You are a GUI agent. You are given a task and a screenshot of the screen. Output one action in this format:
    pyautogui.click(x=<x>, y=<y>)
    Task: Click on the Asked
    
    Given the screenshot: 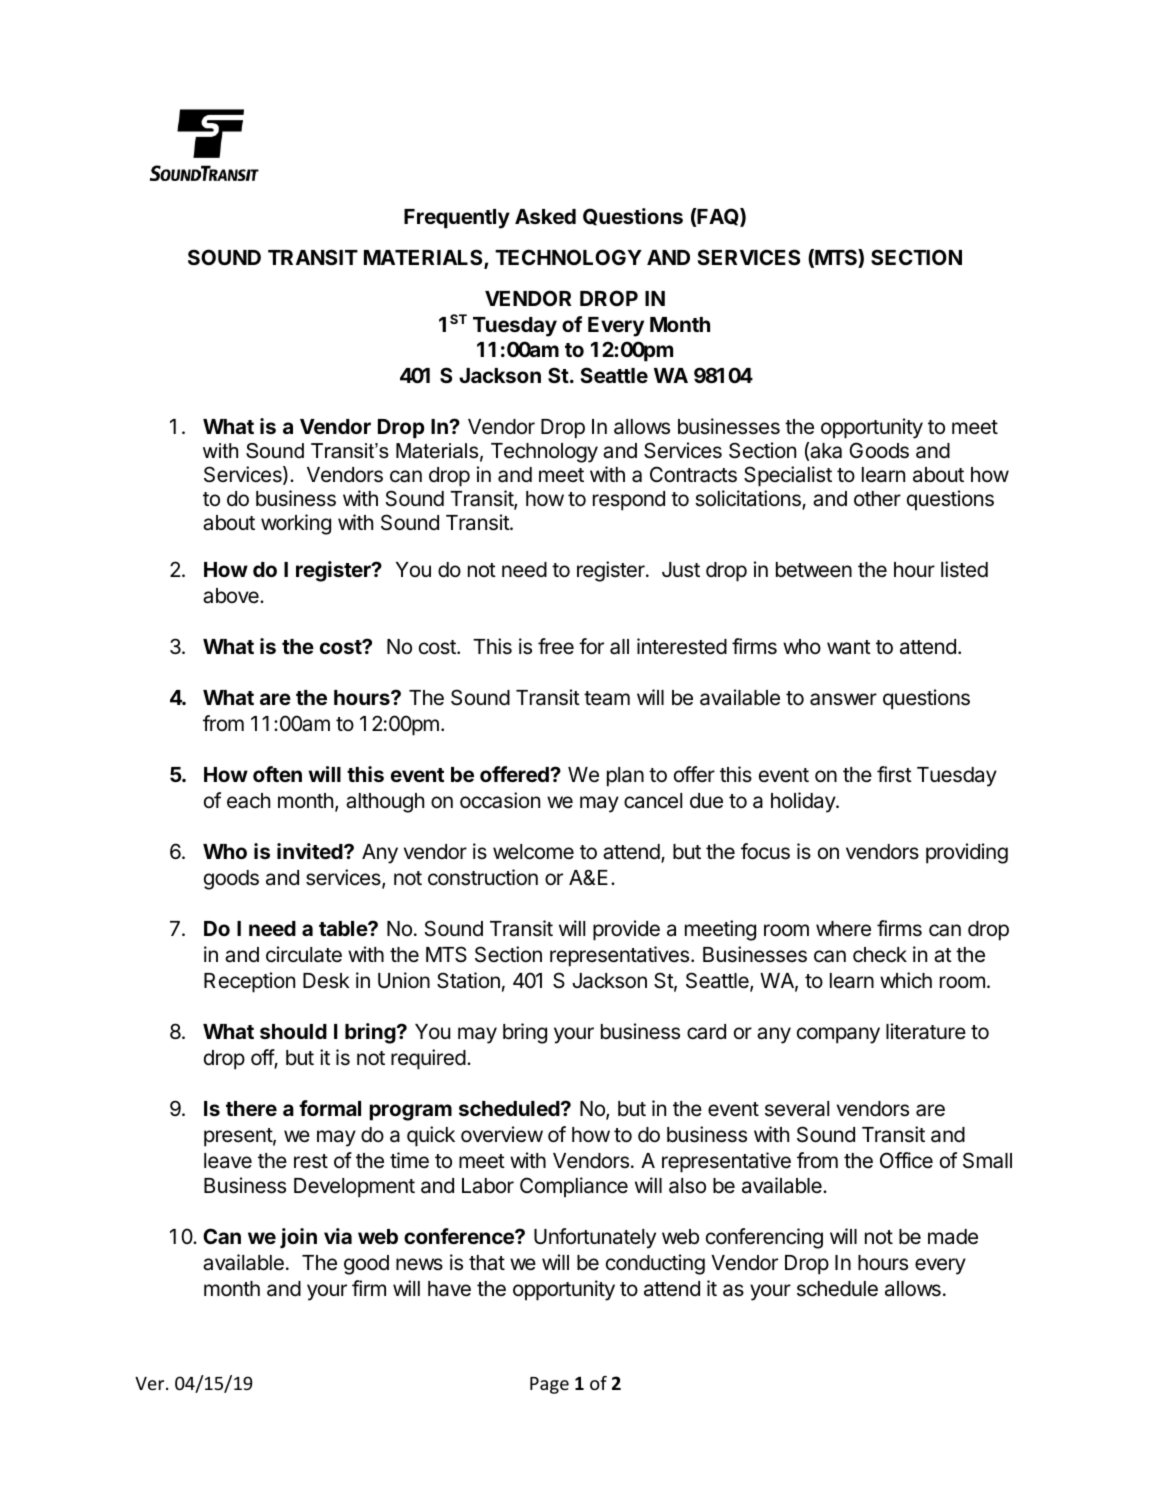 What is the action you would take?
    pyautogui.click(x=545, y=216)
